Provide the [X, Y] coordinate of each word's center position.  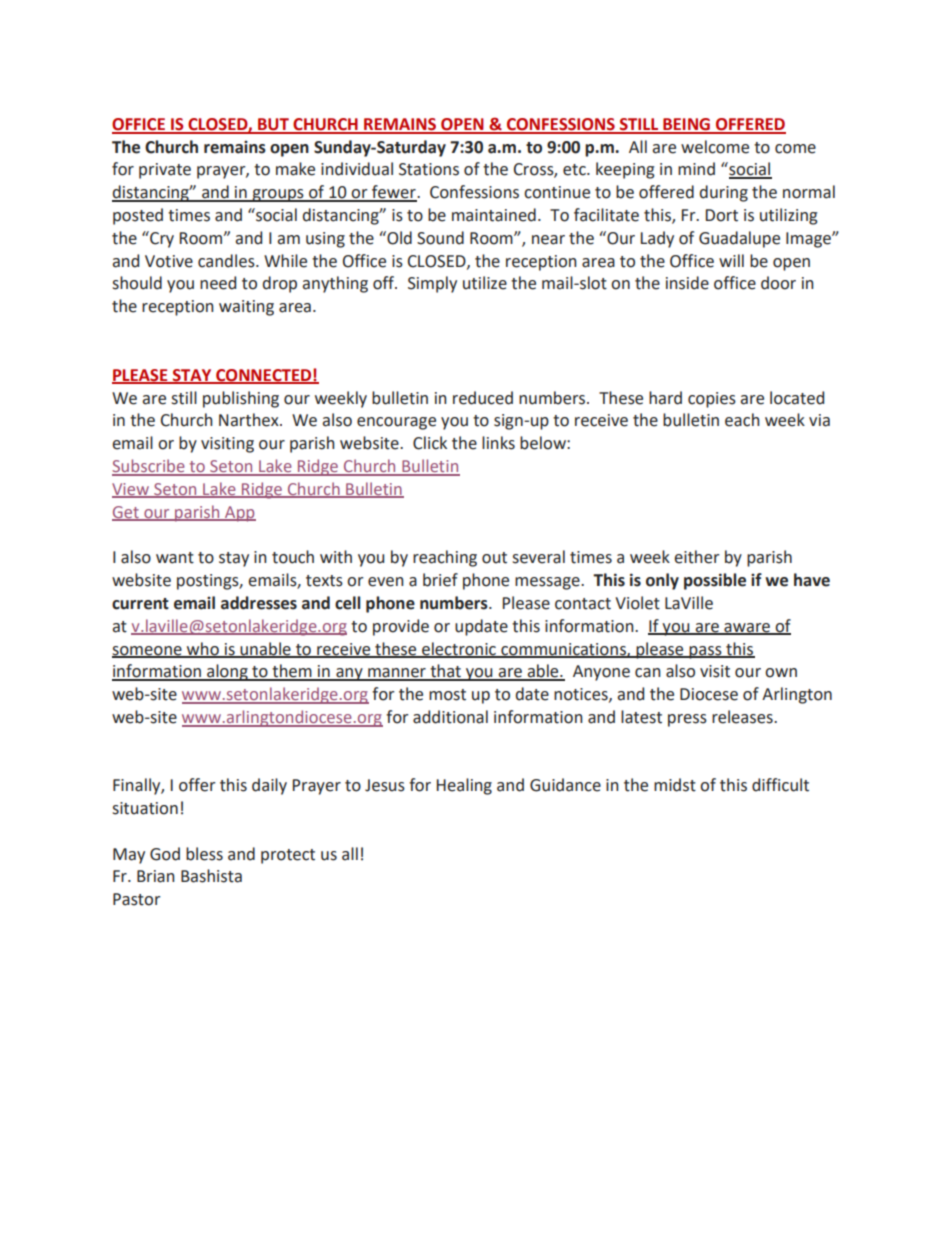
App [239, 514]
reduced [483, 398]
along [227, 672]
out [494, 558]
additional [450, 717]
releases [743, 717]
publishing [241, 399]
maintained [494, 215]
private [165, 171]
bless [204, 854]
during [724, 193]
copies [712, 400]
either [697, 557]
